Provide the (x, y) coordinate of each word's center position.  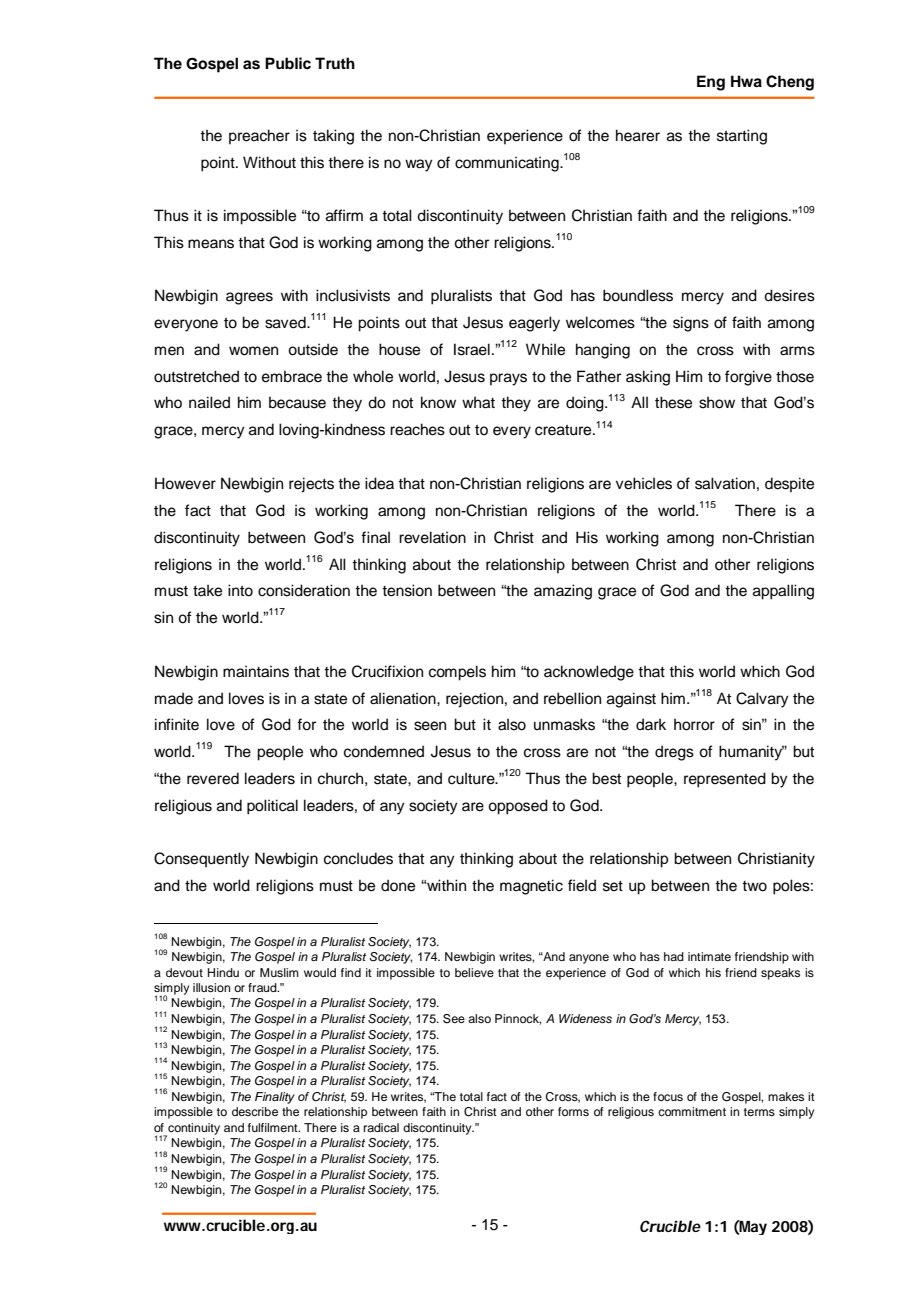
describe (255, 1111)
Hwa (746, 81)
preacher (259, 137)
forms (573, 1111)
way (419, 165)
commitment (692, 1111)
